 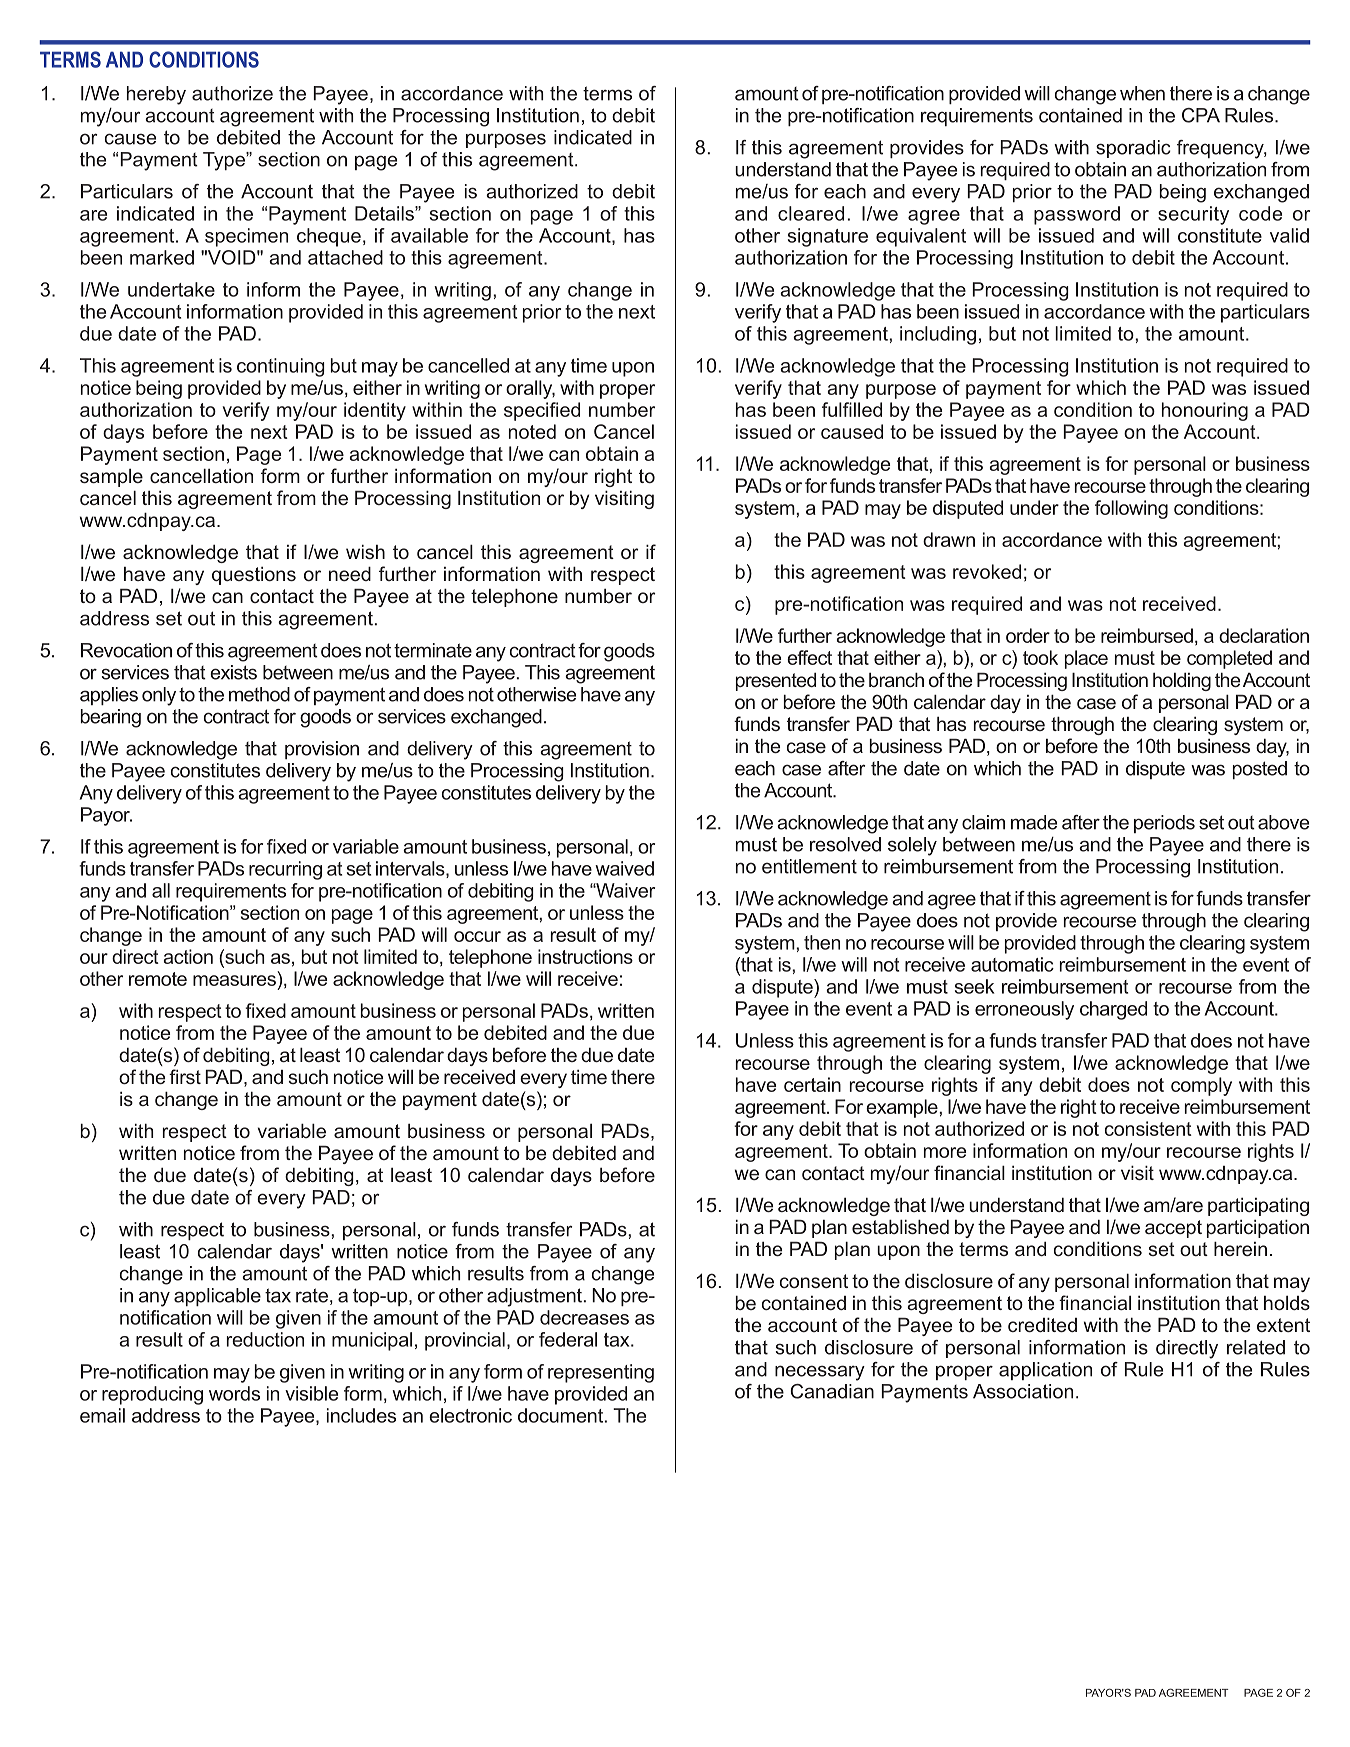 What do you see at coordinates (234, 1393) in the document?
I see `words` at bounding box center [234, 1393].
